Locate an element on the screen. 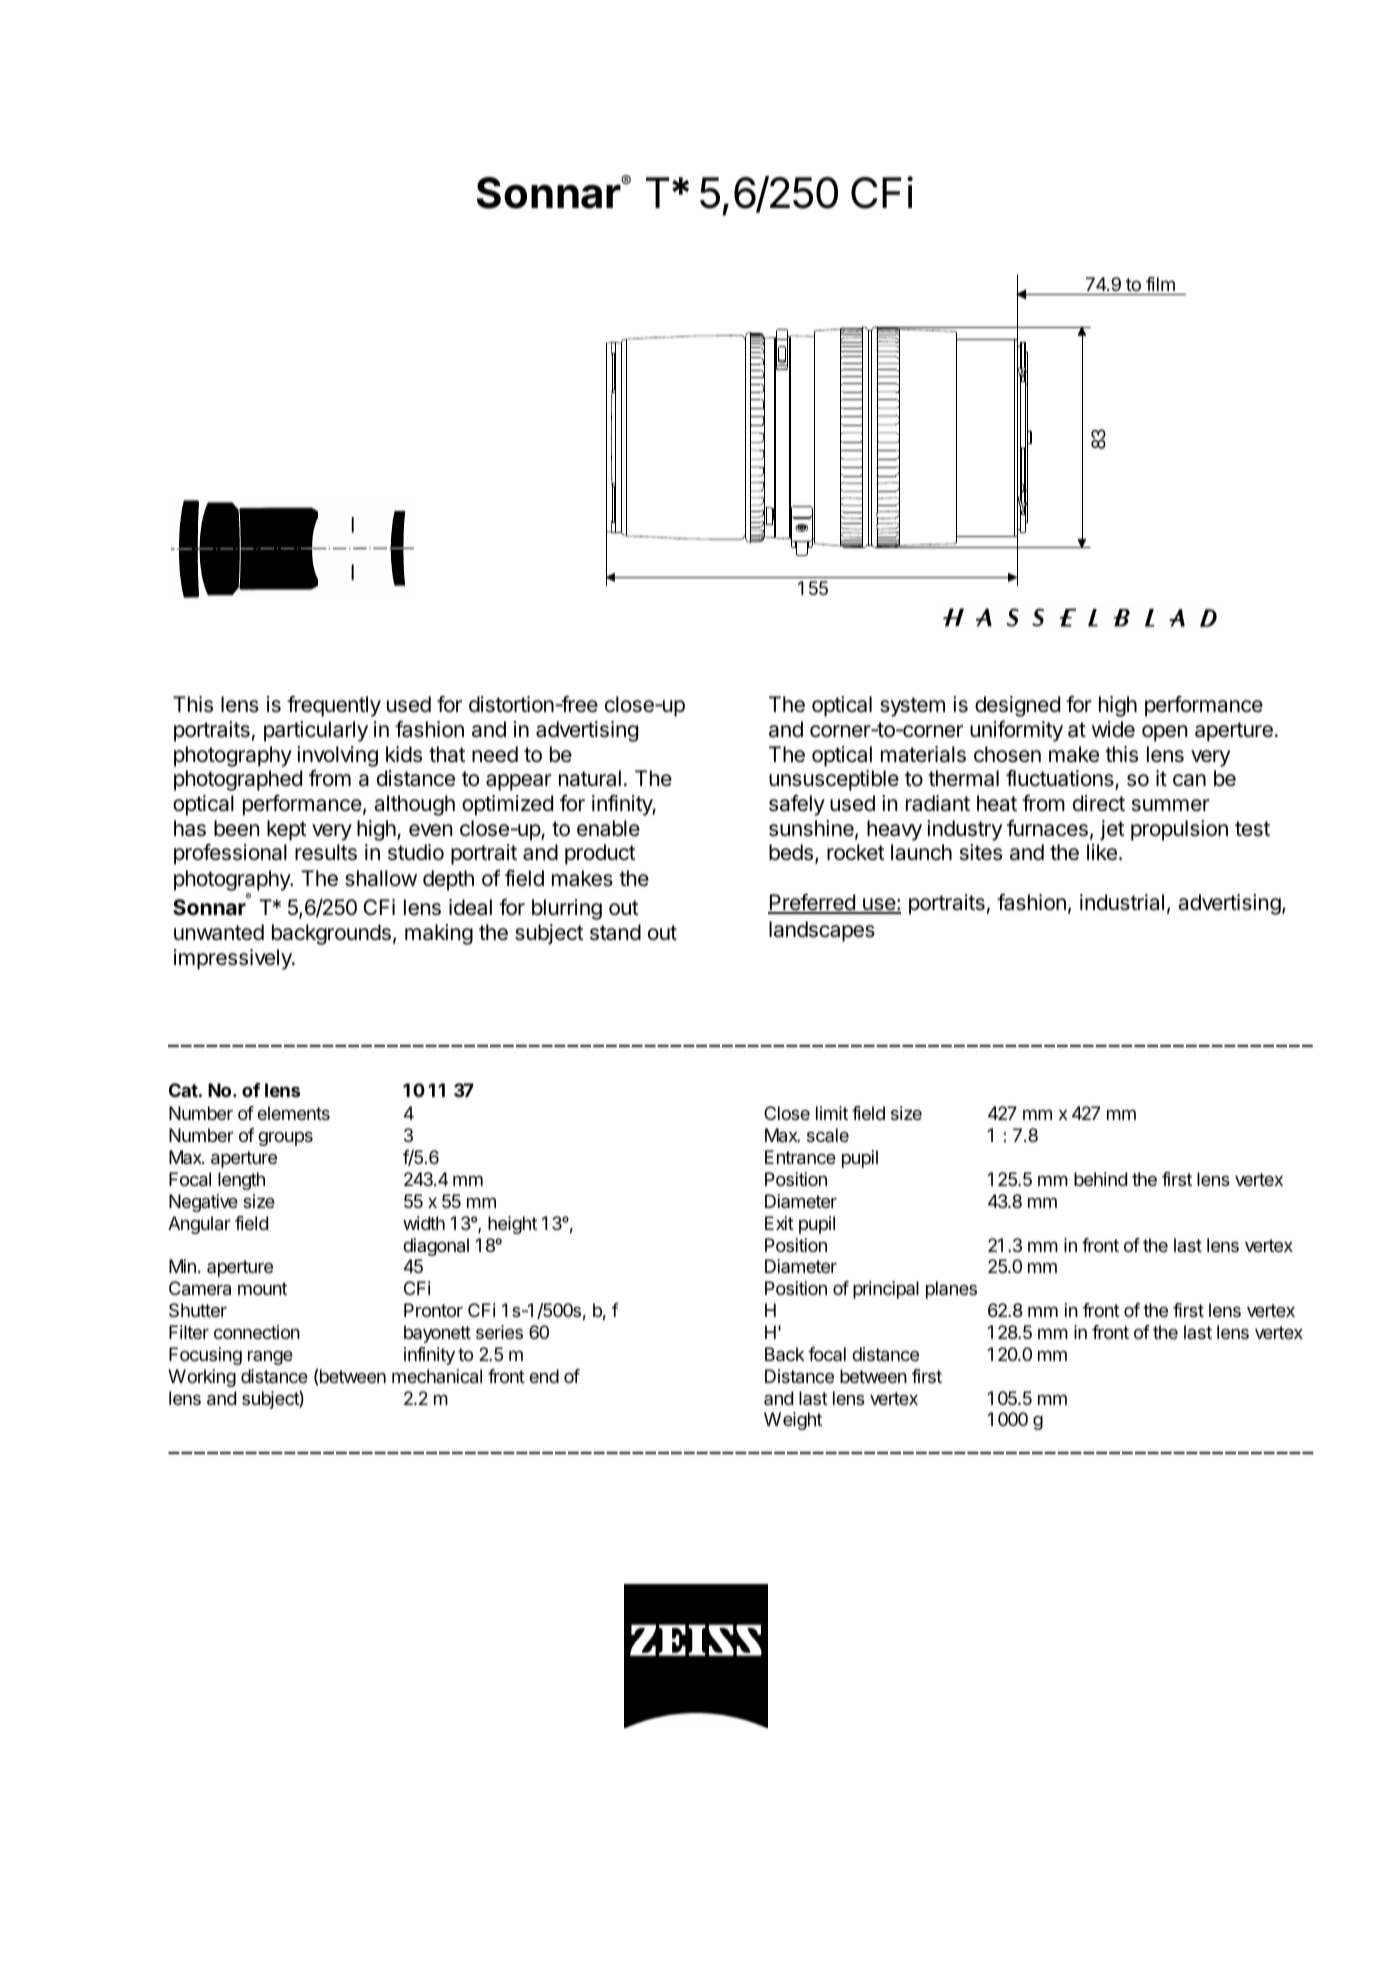 The image size is (1389, 1966). film is located at coordinates (1160, 284).
